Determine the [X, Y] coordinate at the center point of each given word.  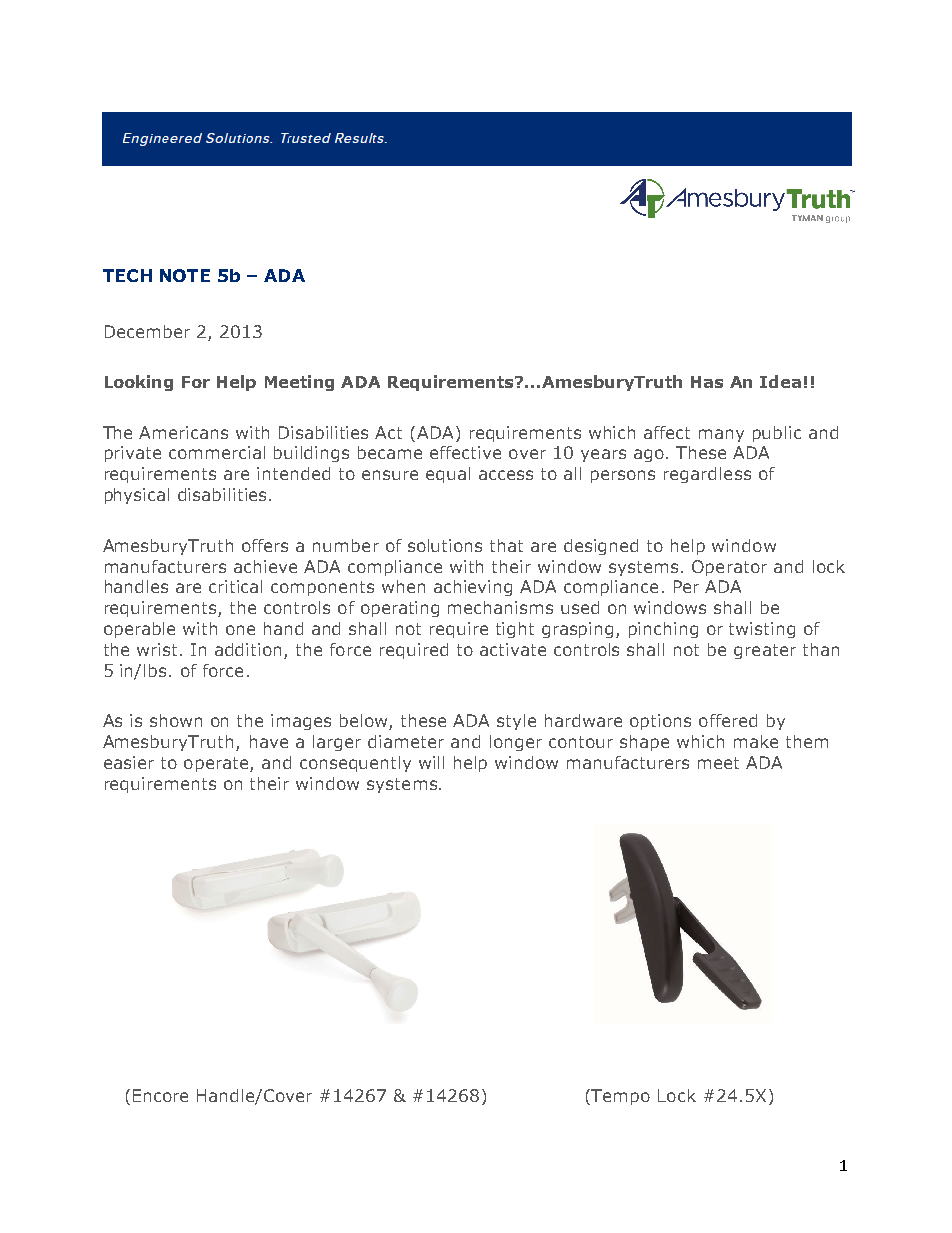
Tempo [620, 1097]
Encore [160, 1095]
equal [448, 475]
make [756, 741]
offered [728, 720]
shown [176, 720]
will [431, 762]
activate [513, 649]
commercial [217, 452]
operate [217, 764]
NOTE [185, 275]
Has [707, 382]
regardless [707, 475]
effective [465, 452]
